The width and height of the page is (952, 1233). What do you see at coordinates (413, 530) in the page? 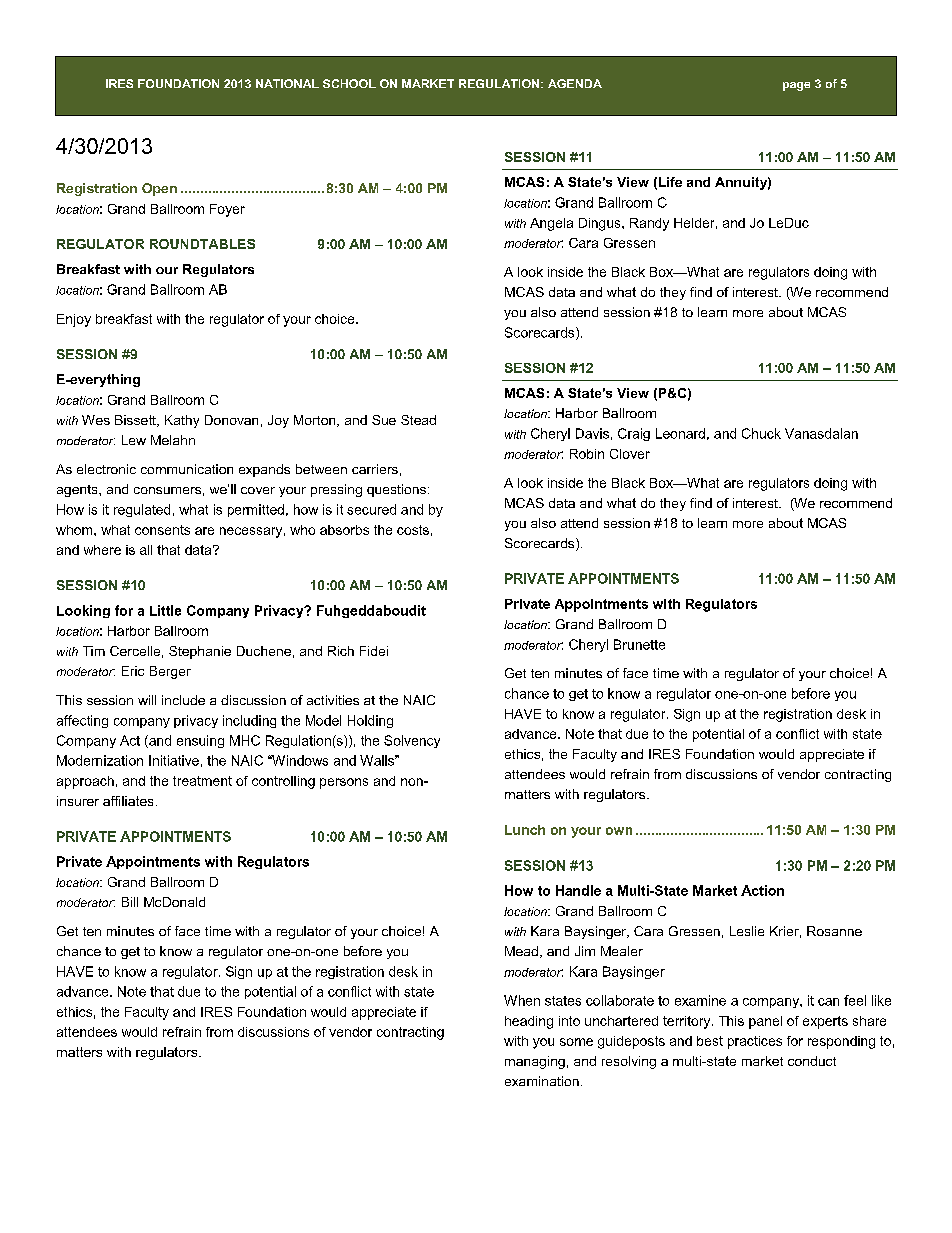
I see `costs` at bounding box center [413, 530].
